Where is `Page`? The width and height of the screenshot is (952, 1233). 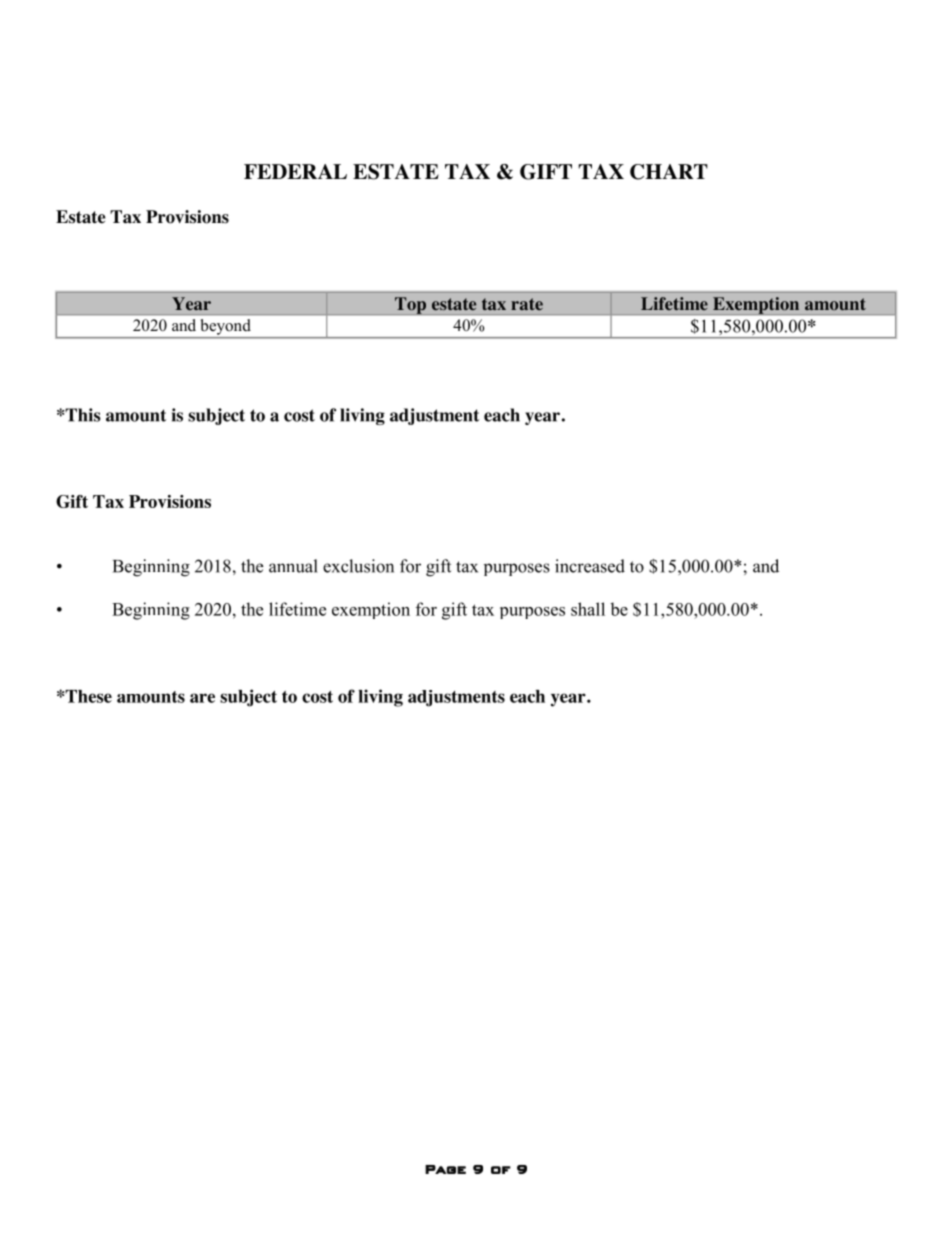 Page is located at coordinates (445, 1169).
